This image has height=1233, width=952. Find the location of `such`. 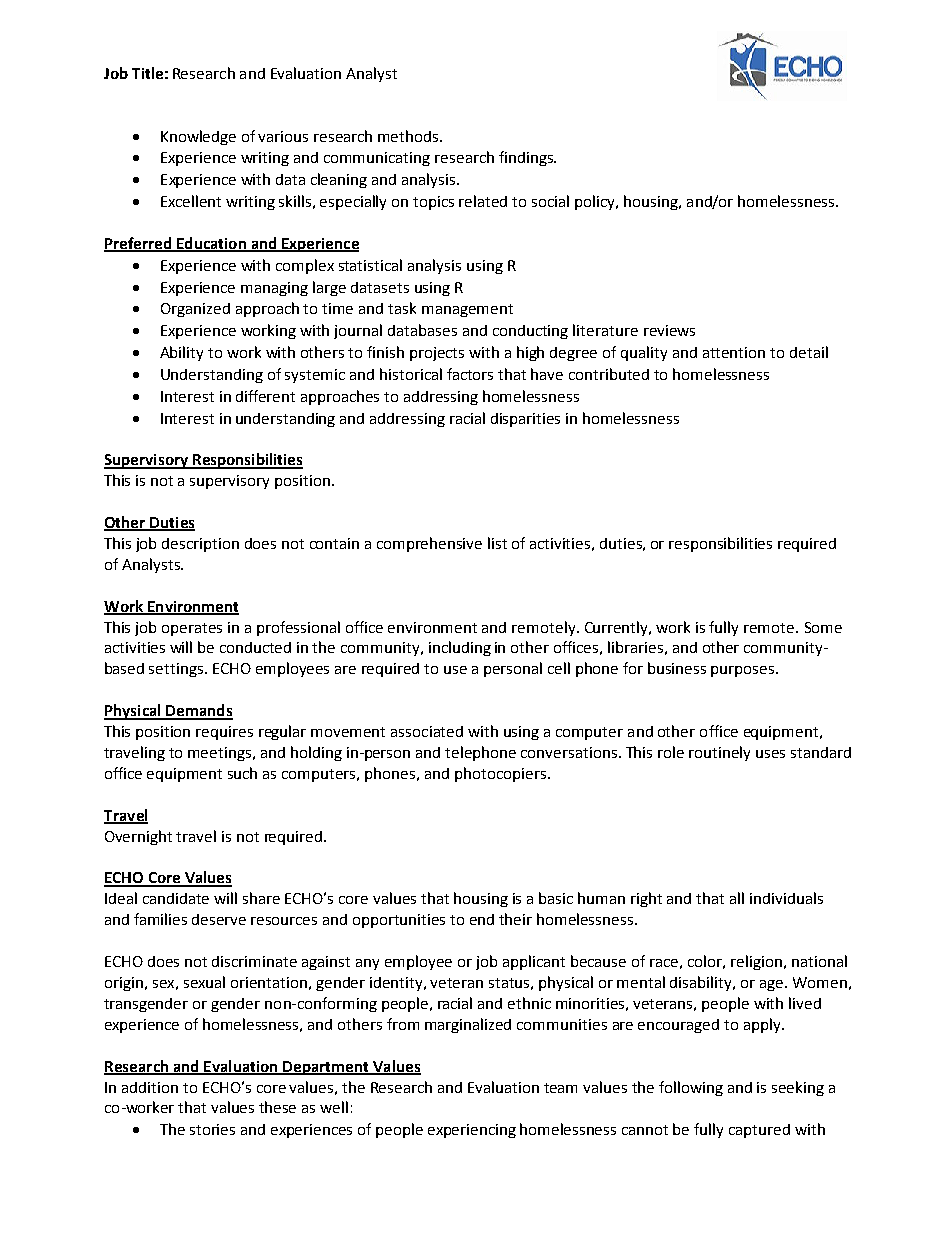

such is located at coordinates (242, 773).
